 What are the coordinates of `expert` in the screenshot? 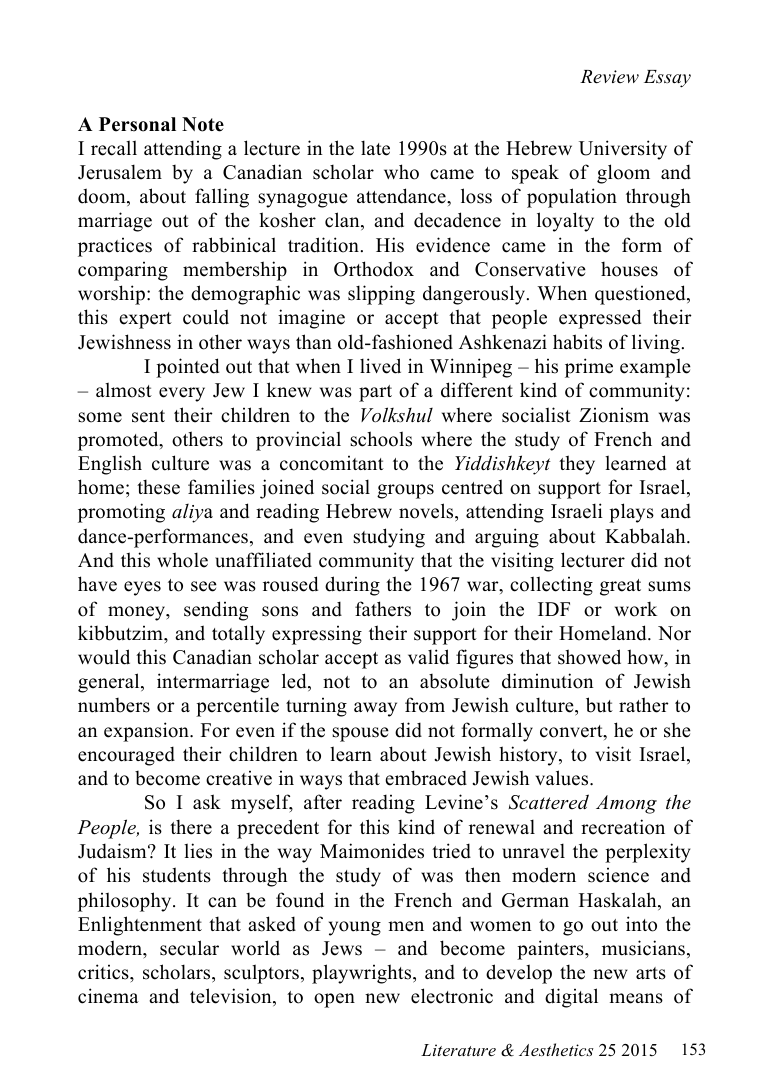 It's located at (145, 320).
